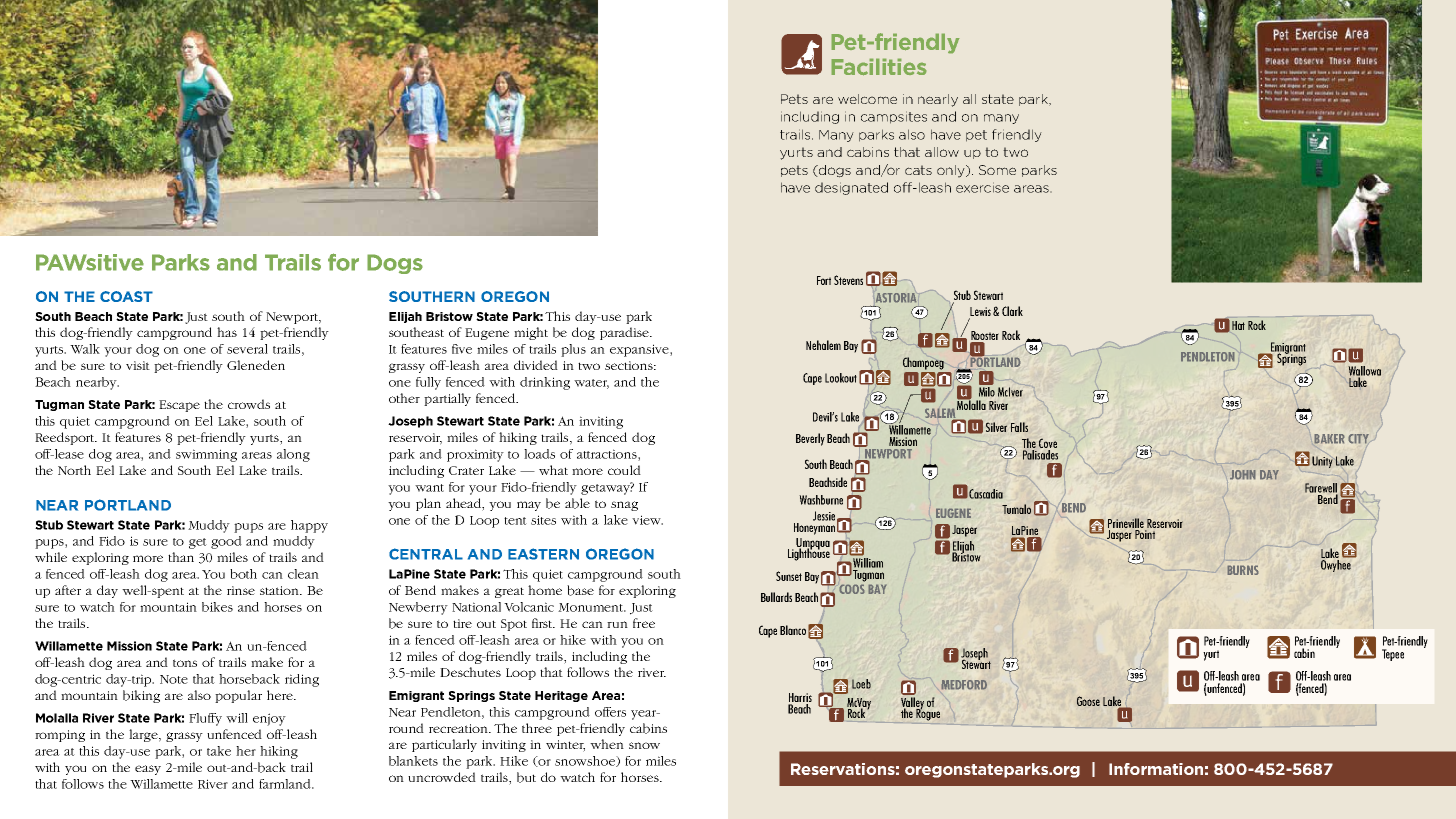 The height and width of the screenshot is (819, 1456). I want to click on take, so click(219, 751).
